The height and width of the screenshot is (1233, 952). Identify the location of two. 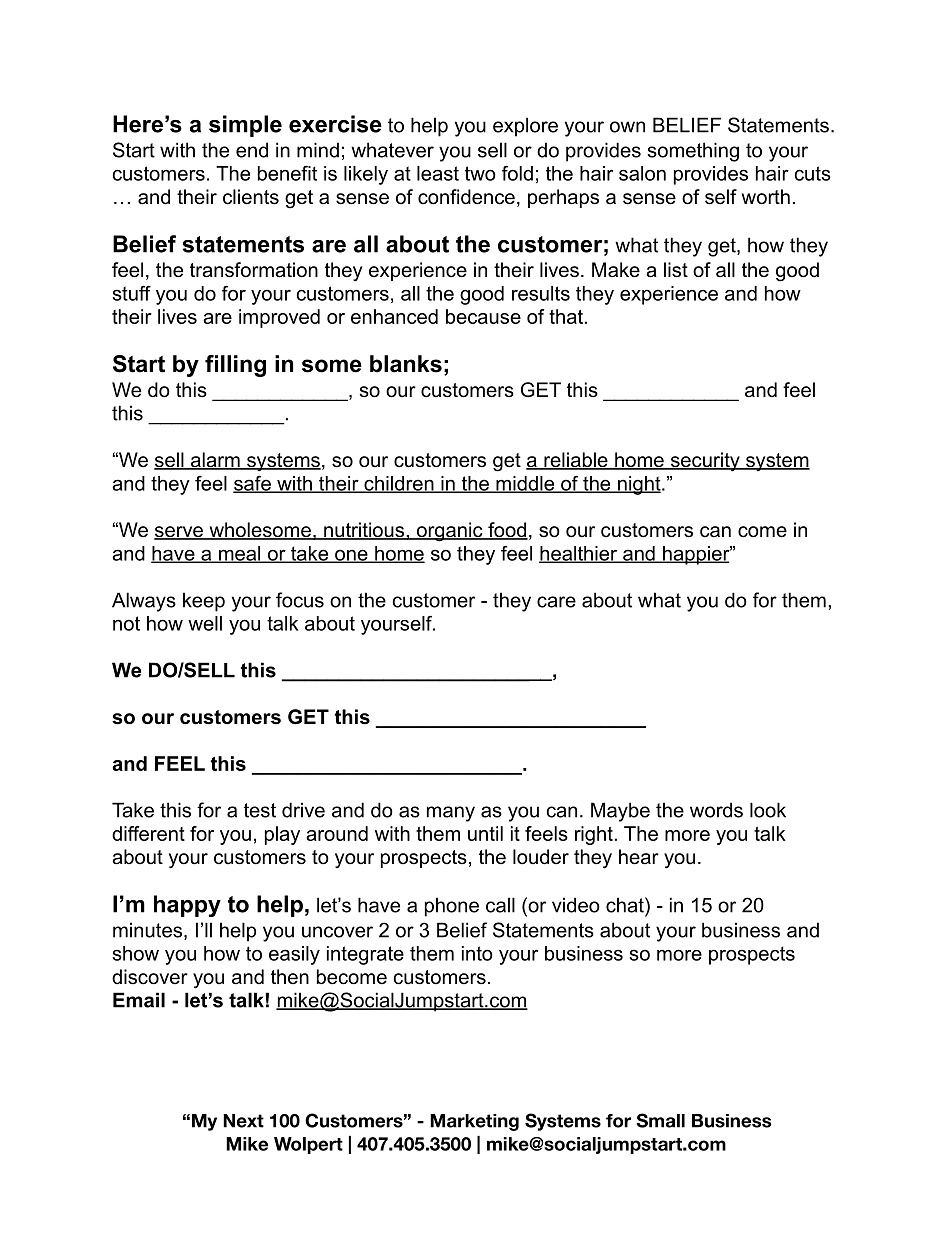
(480, 173).
